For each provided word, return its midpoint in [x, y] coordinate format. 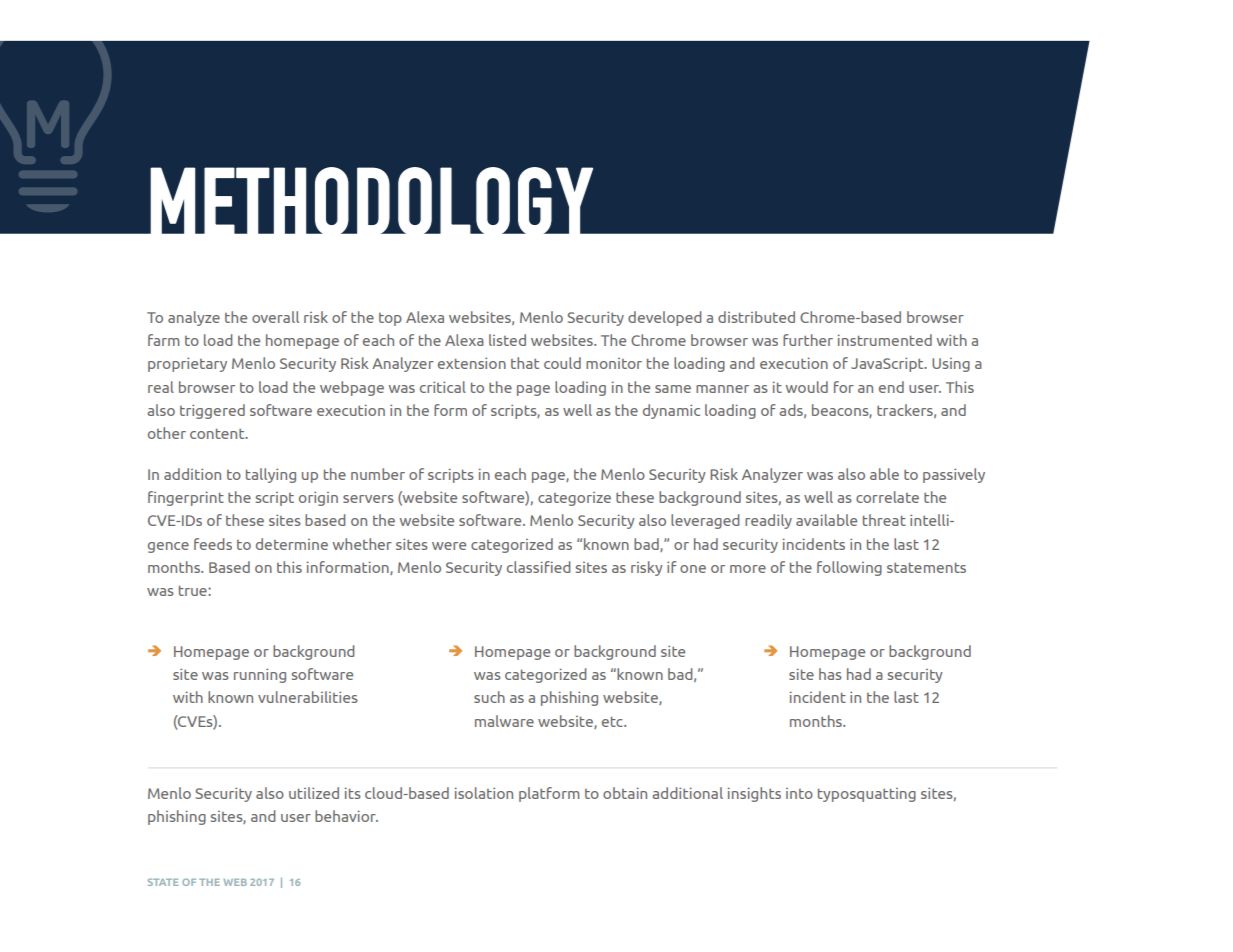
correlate [887, 497]
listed [507, 340]
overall [275, 317]
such [489, 697]
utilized [314, 793]
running [260, 675]
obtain [625, 793]
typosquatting [867, 795]
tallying [271, 475]
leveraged [705, 521]
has [830, 674]
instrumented [885, 340]
